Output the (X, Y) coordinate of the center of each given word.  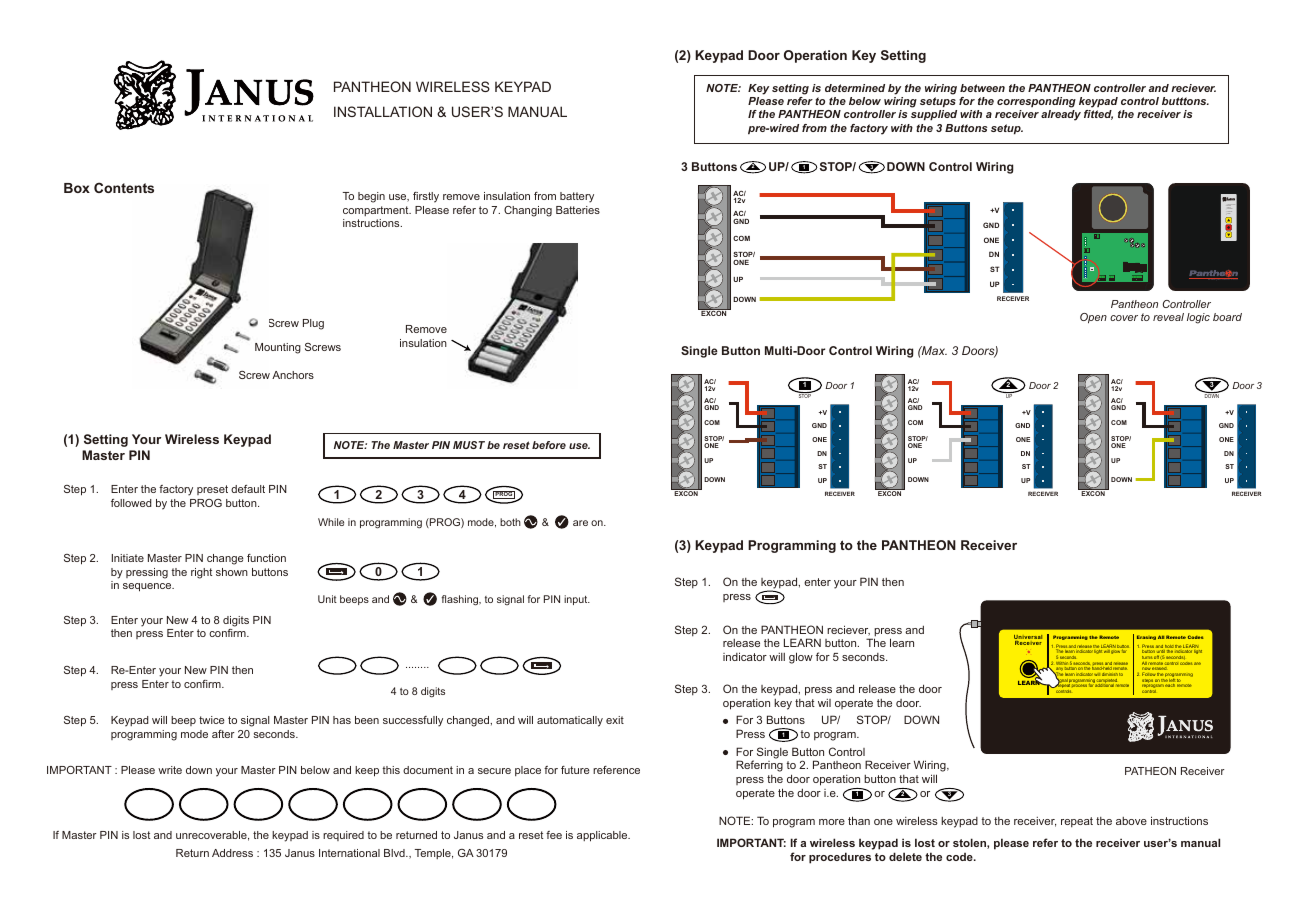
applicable (603, 836)
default (248, 489)
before (549, 445)
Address (232, 853)
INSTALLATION (383, 111)
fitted (1098, 115)
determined (855, 88)
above (1131, 821)
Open (1093, 318)
